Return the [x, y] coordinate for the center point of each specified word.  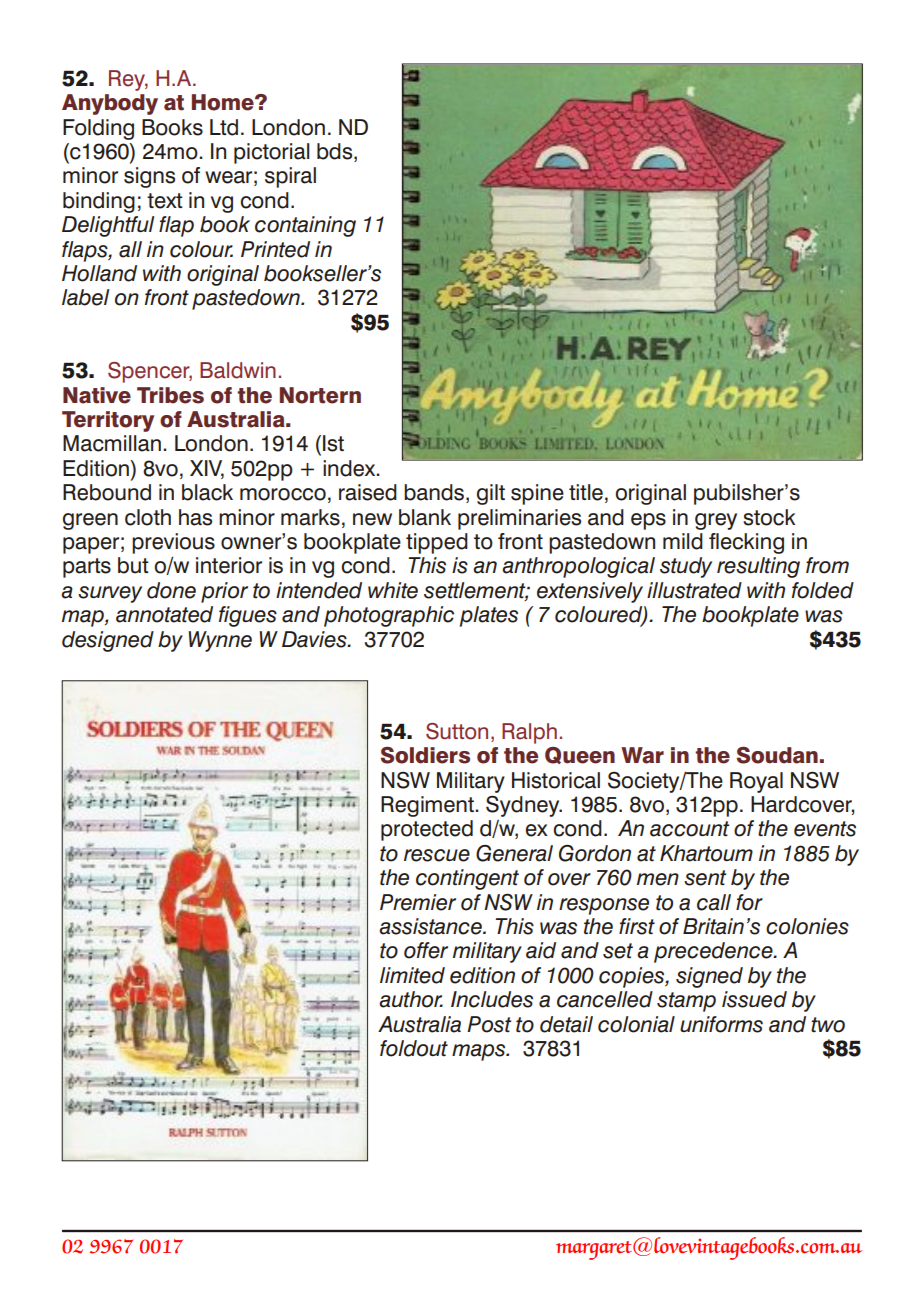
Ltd [224, 127]
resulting [758, 567]
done [171, 590]
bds [336, 152]
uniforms [721, 1024]
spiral [290, 177]
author [411, 999]
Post [489, 1024]
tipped [437, 543]
